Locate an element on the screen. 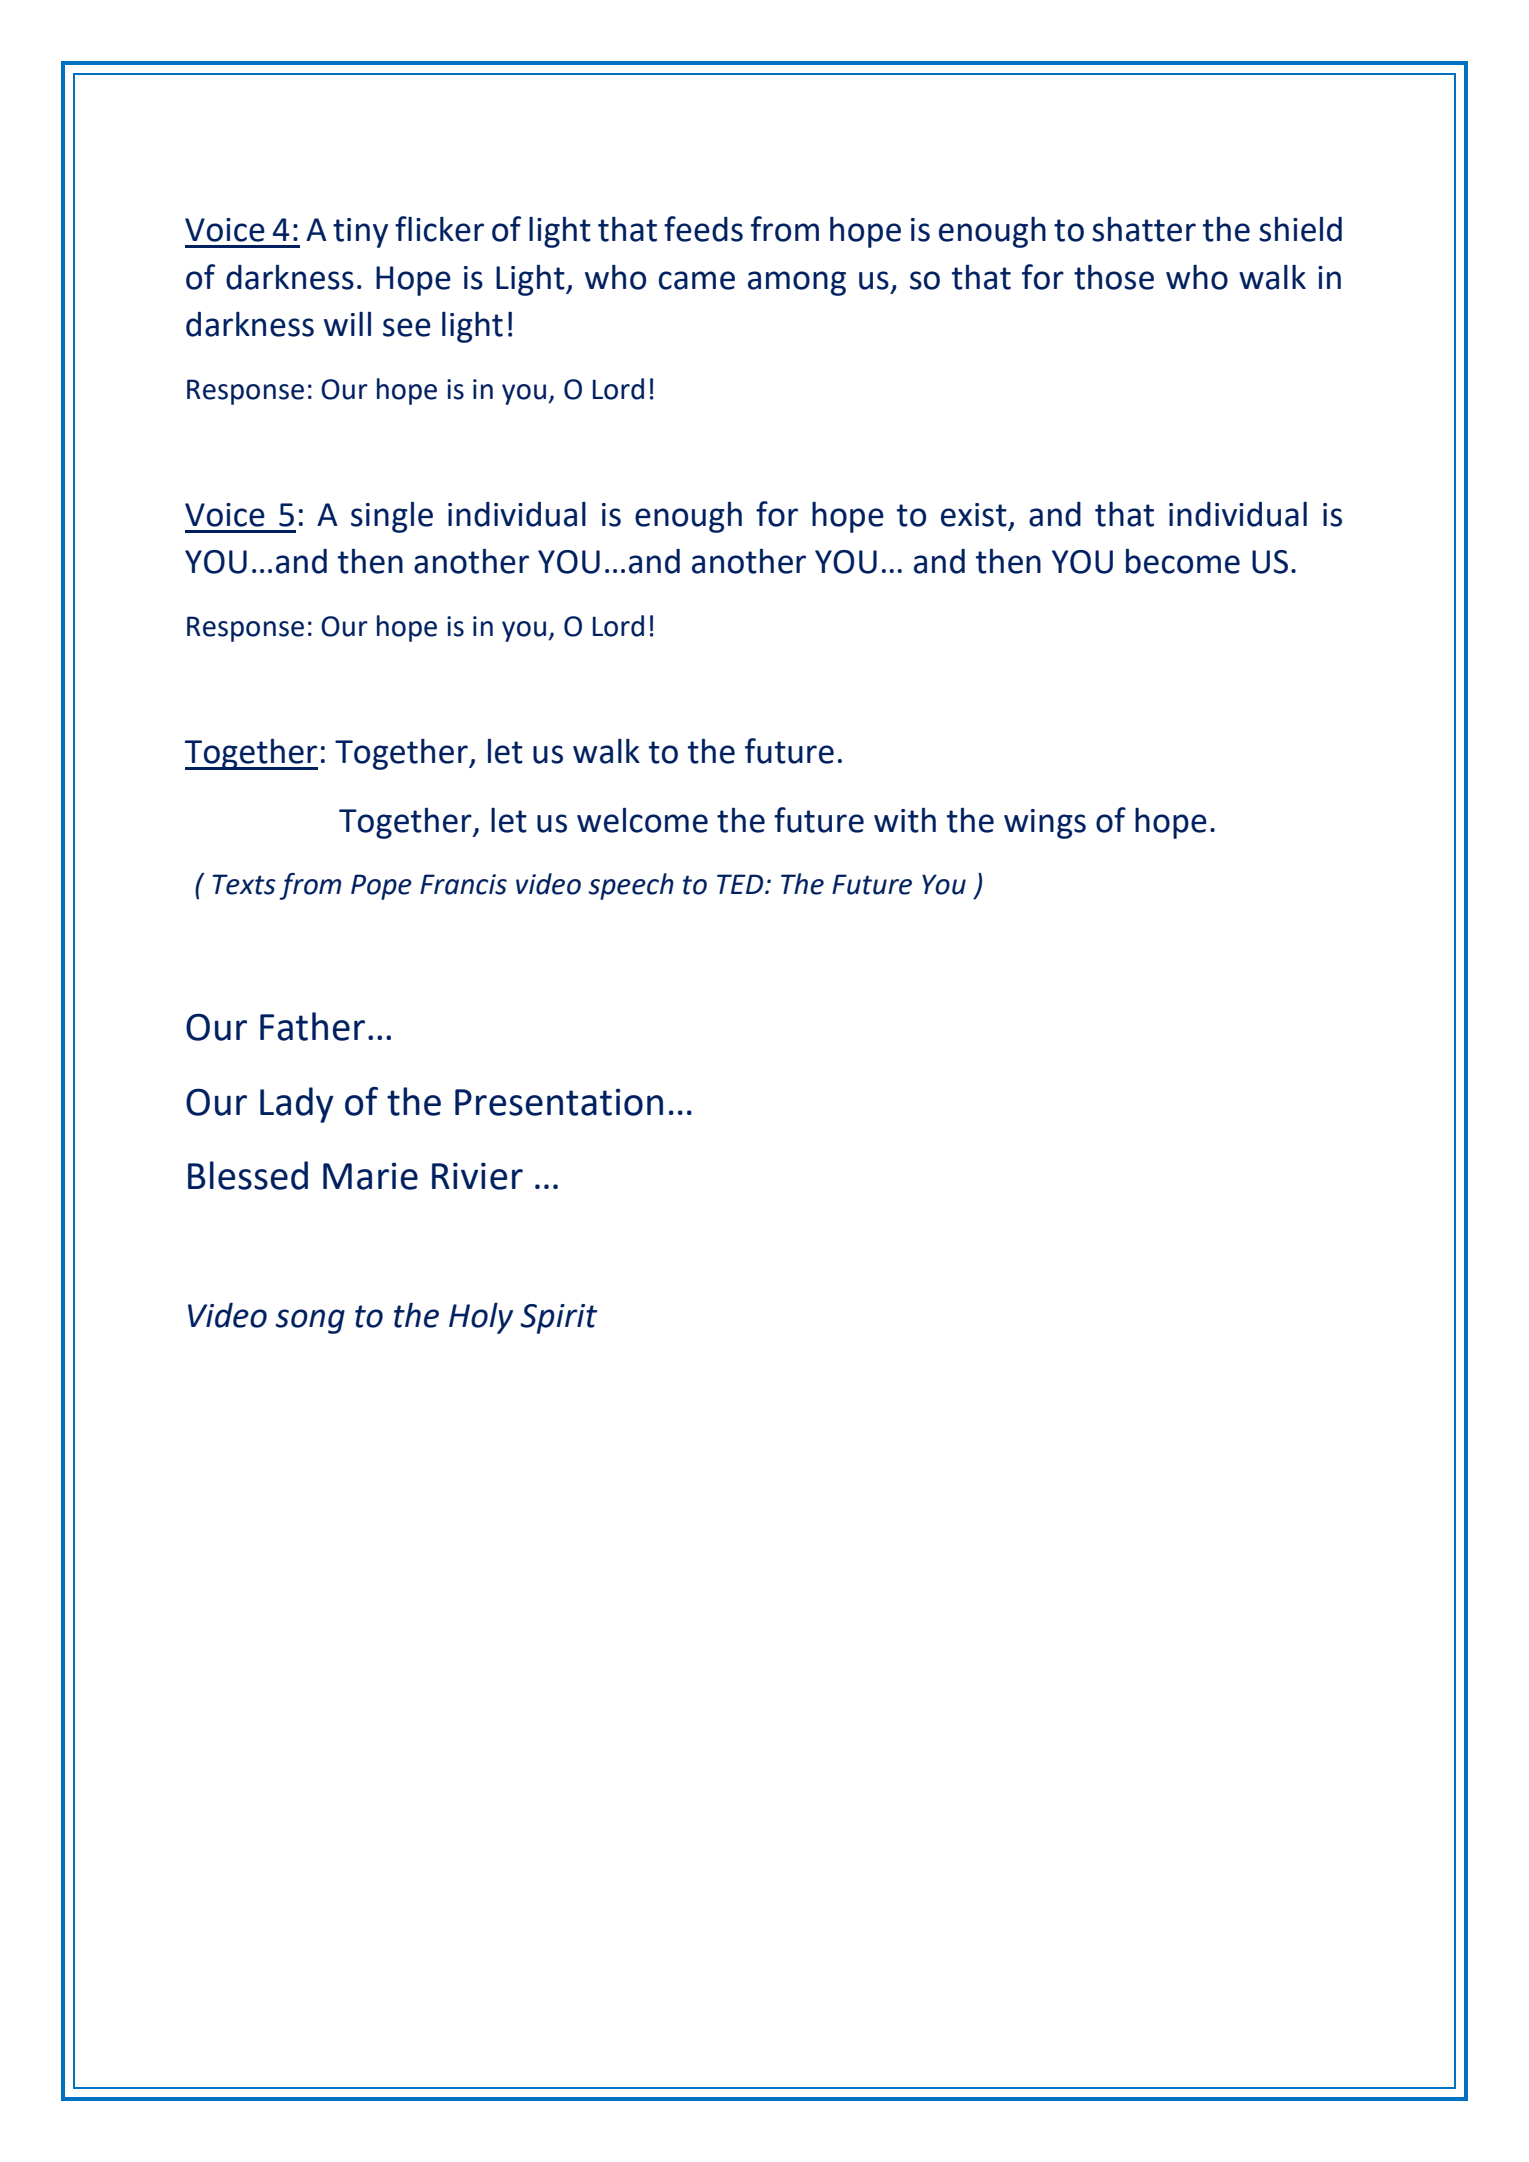 The image size is (1529, 2162). among is located at coordinates (797, 283).
